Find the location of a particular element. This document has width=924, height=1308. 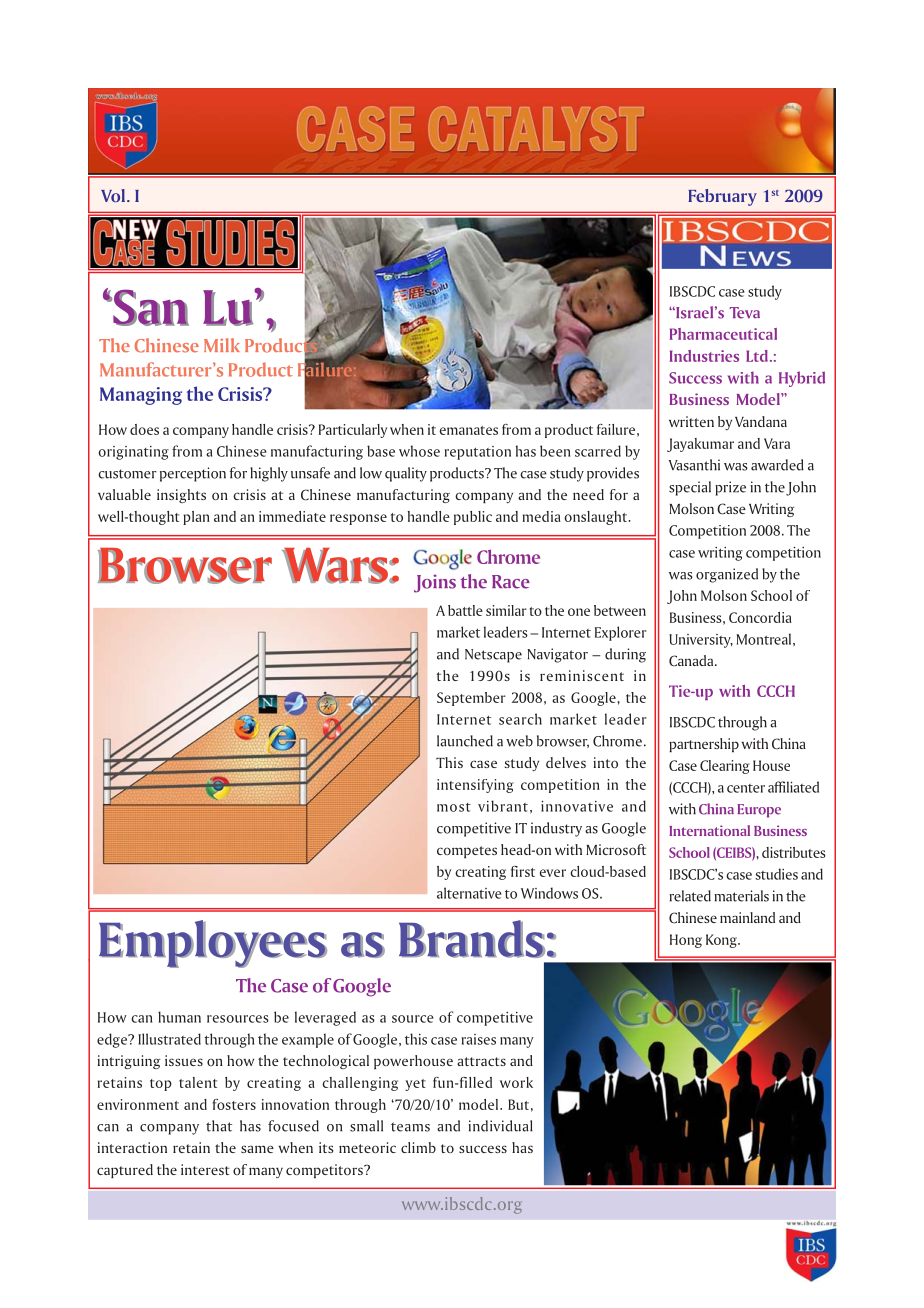

Teva is located at coordinates (745, 313).
